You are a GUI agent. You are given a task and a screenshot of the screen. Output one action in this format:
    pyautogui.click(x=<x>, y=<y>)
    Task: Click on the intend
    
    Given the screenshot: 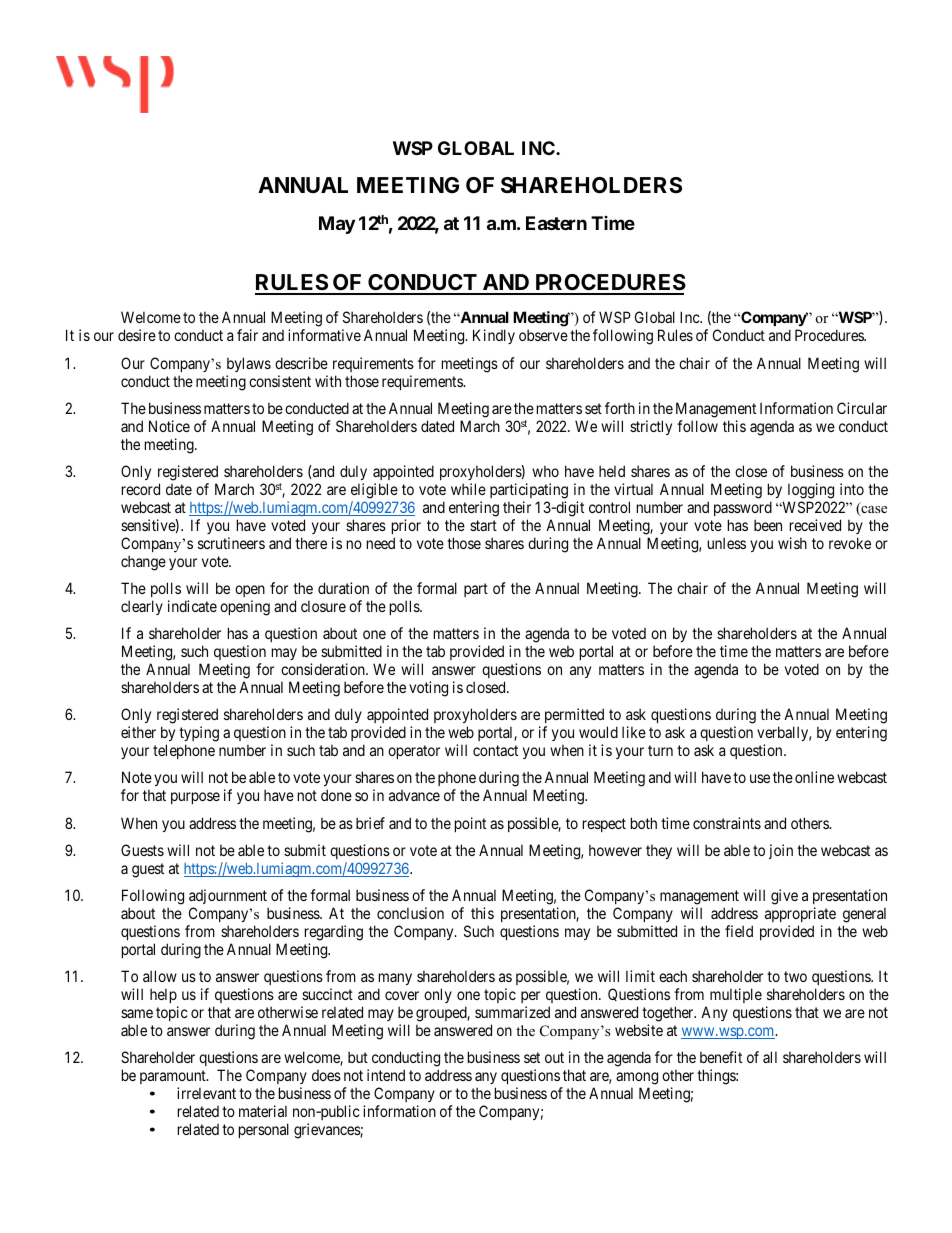 What is the action you would take?
    pyautogui.click(x=386, y=1075)
